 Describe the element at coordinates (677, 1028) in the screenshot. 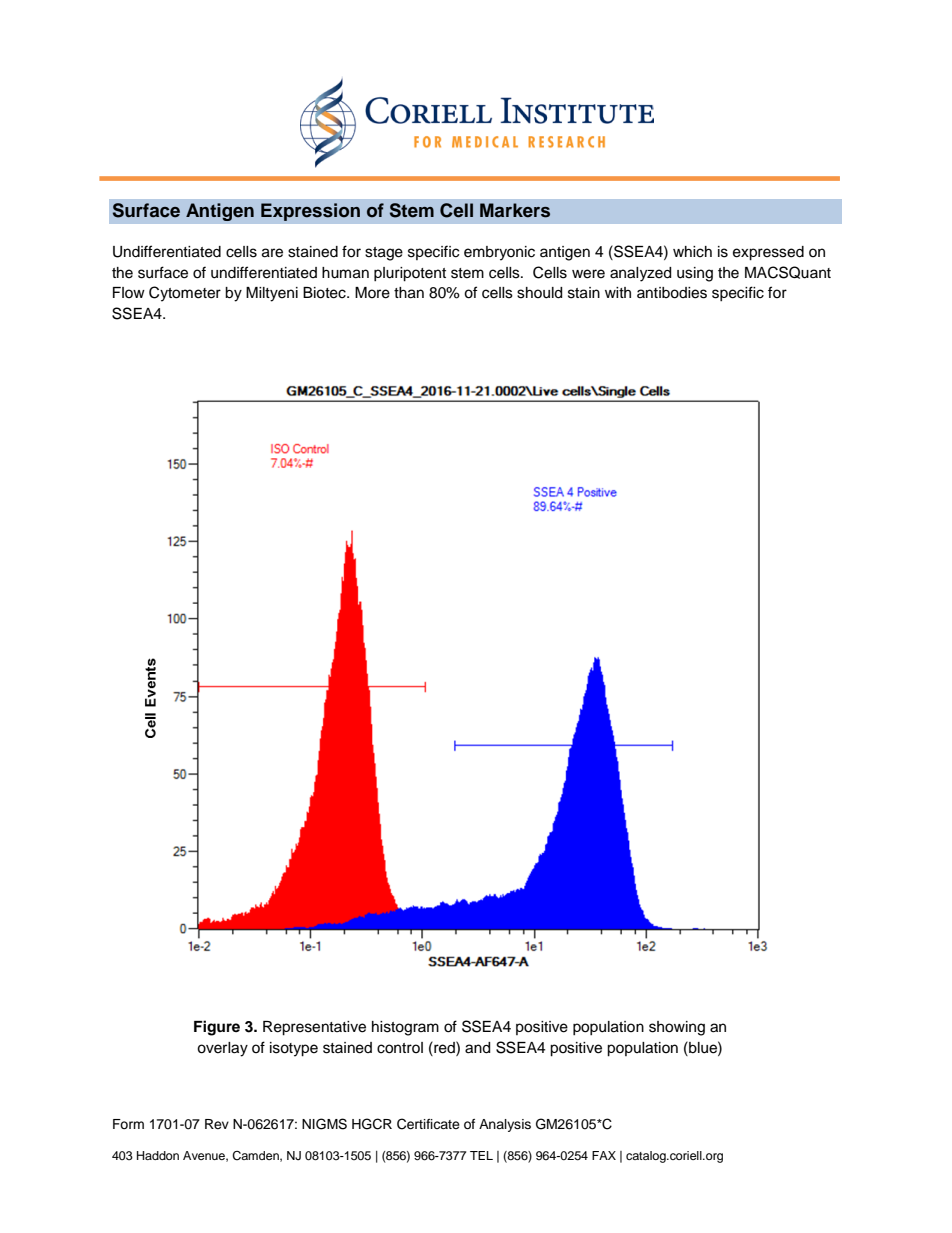

I see `showing` at that location.
